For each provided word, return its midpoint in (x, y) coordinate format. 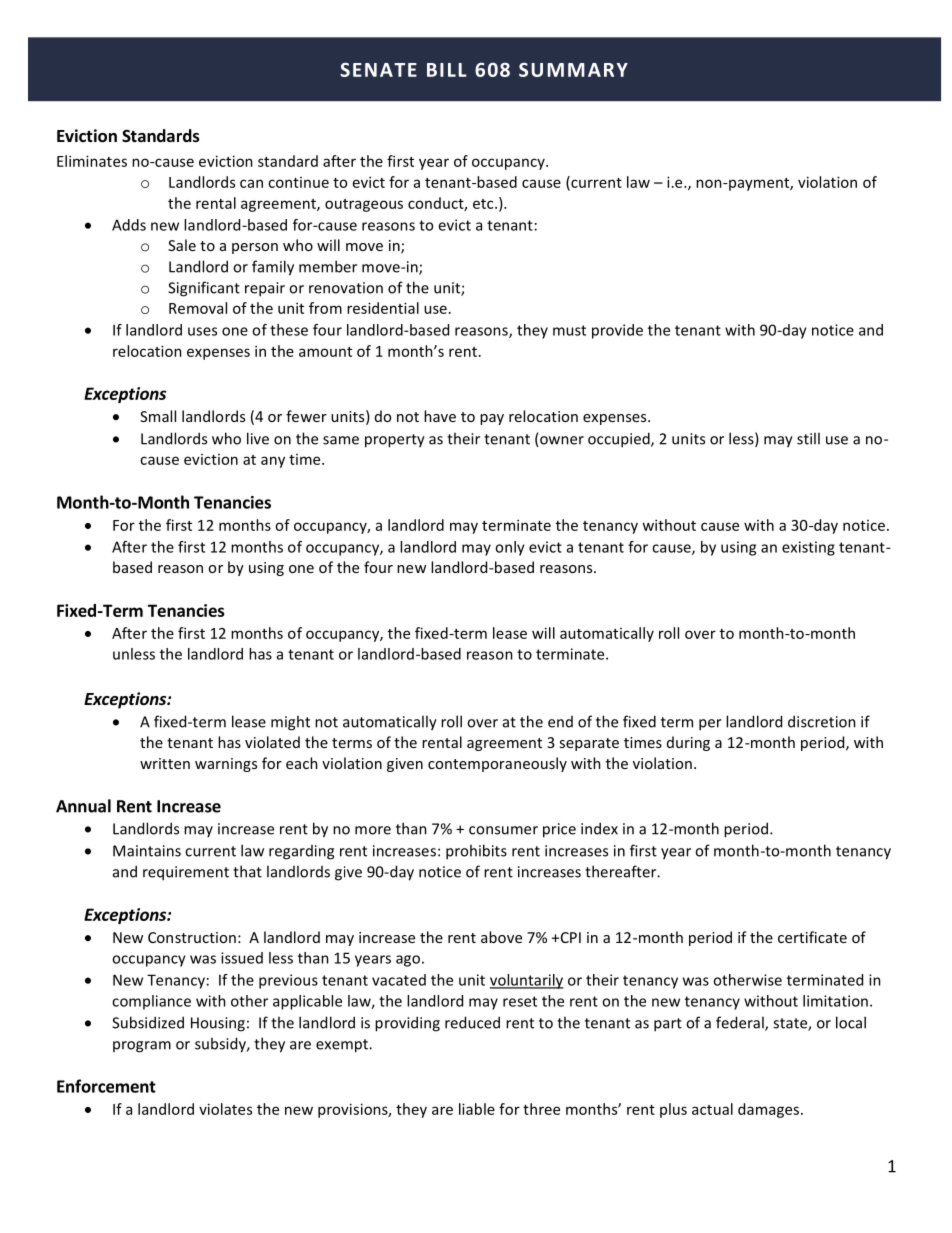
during (688, 743)
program (142, 1047)
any (273, 462)
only (510, 548)
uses (202, 331)
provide (617, 331)
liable (477, 1109)
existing (808, 548)
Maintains (147, 851)
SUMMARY (573, 70)
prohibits (476, 852)
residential (383, 308)
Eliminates (92, 161)
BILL (447, 70)
